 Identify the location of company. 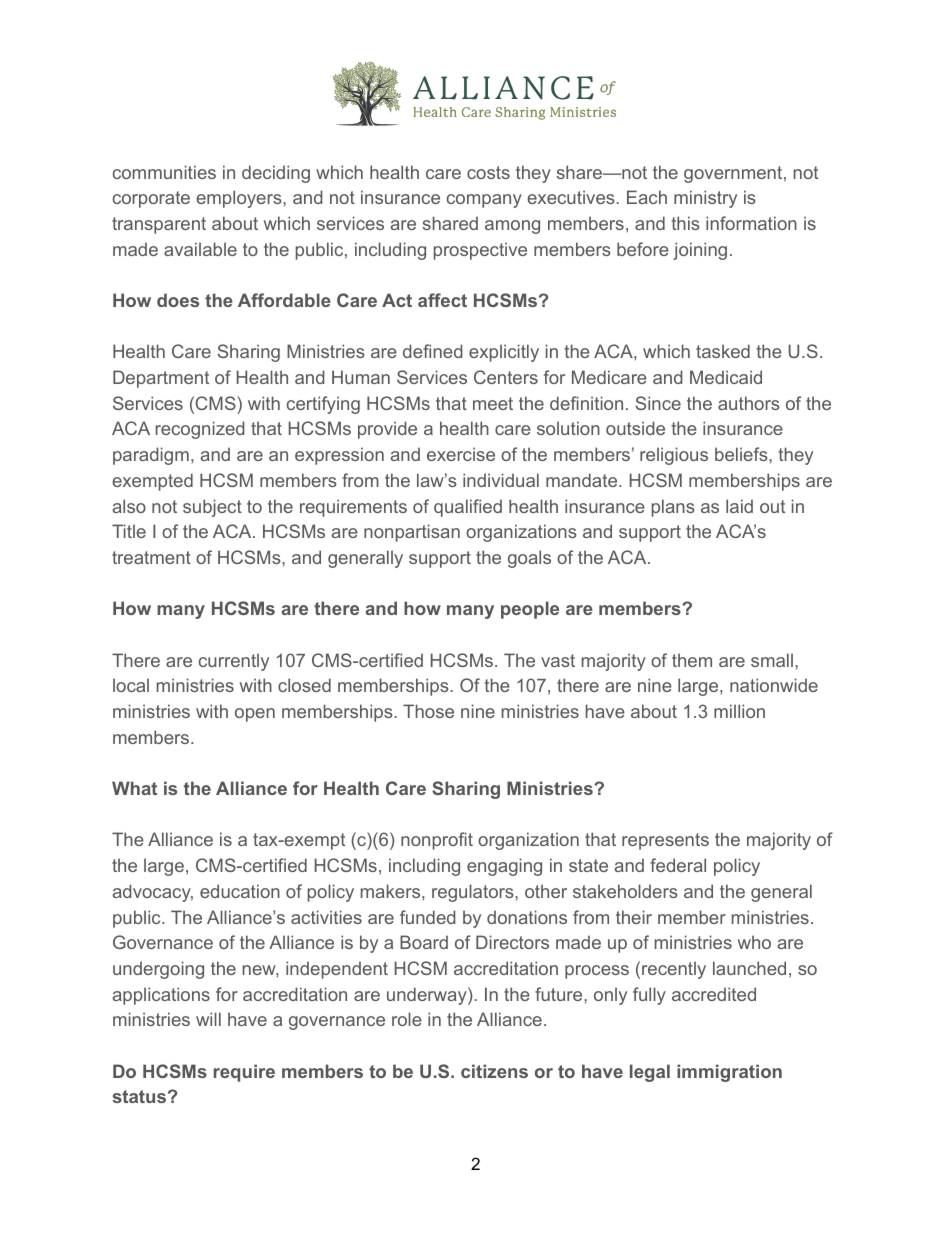
(484, 201).
